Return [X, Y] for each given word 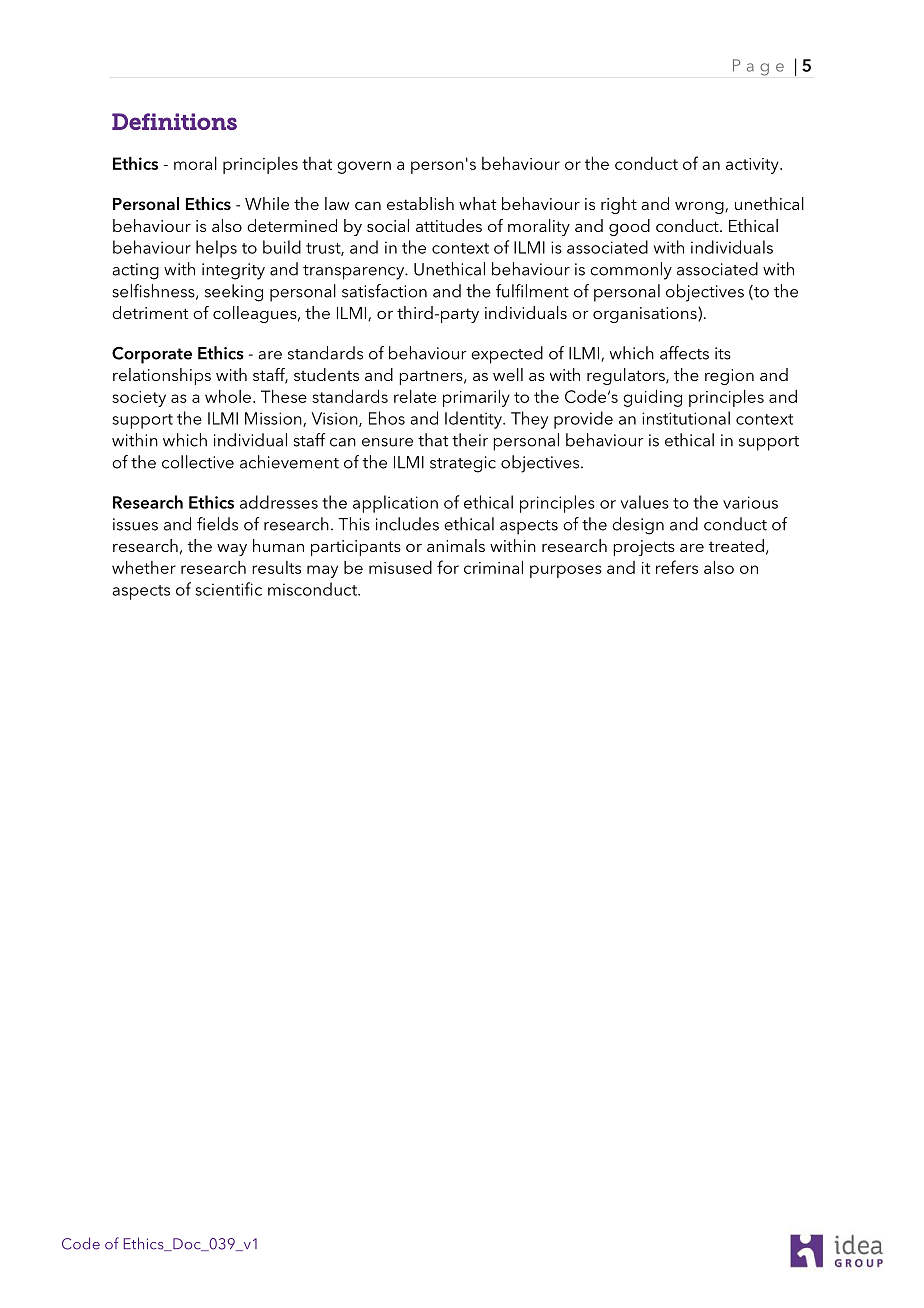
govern [364, 167]
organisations [646, 315]
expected [507, 355]
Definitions [174, 121]
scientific [228, 589]
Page [758, 67]
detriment [150, 312]
